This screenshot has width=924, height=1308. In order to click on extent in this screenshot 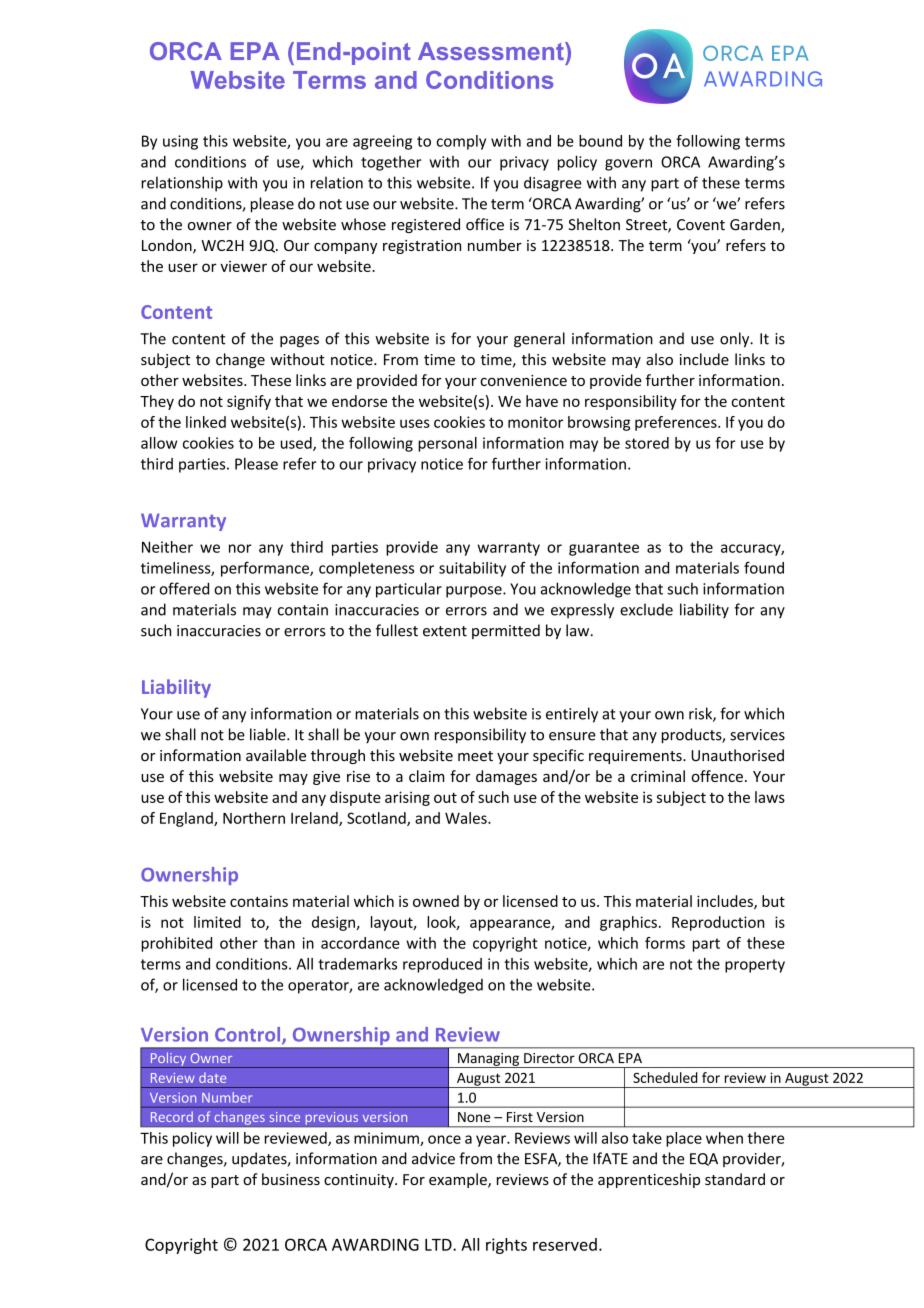, I will do `click(445, 631)`.
